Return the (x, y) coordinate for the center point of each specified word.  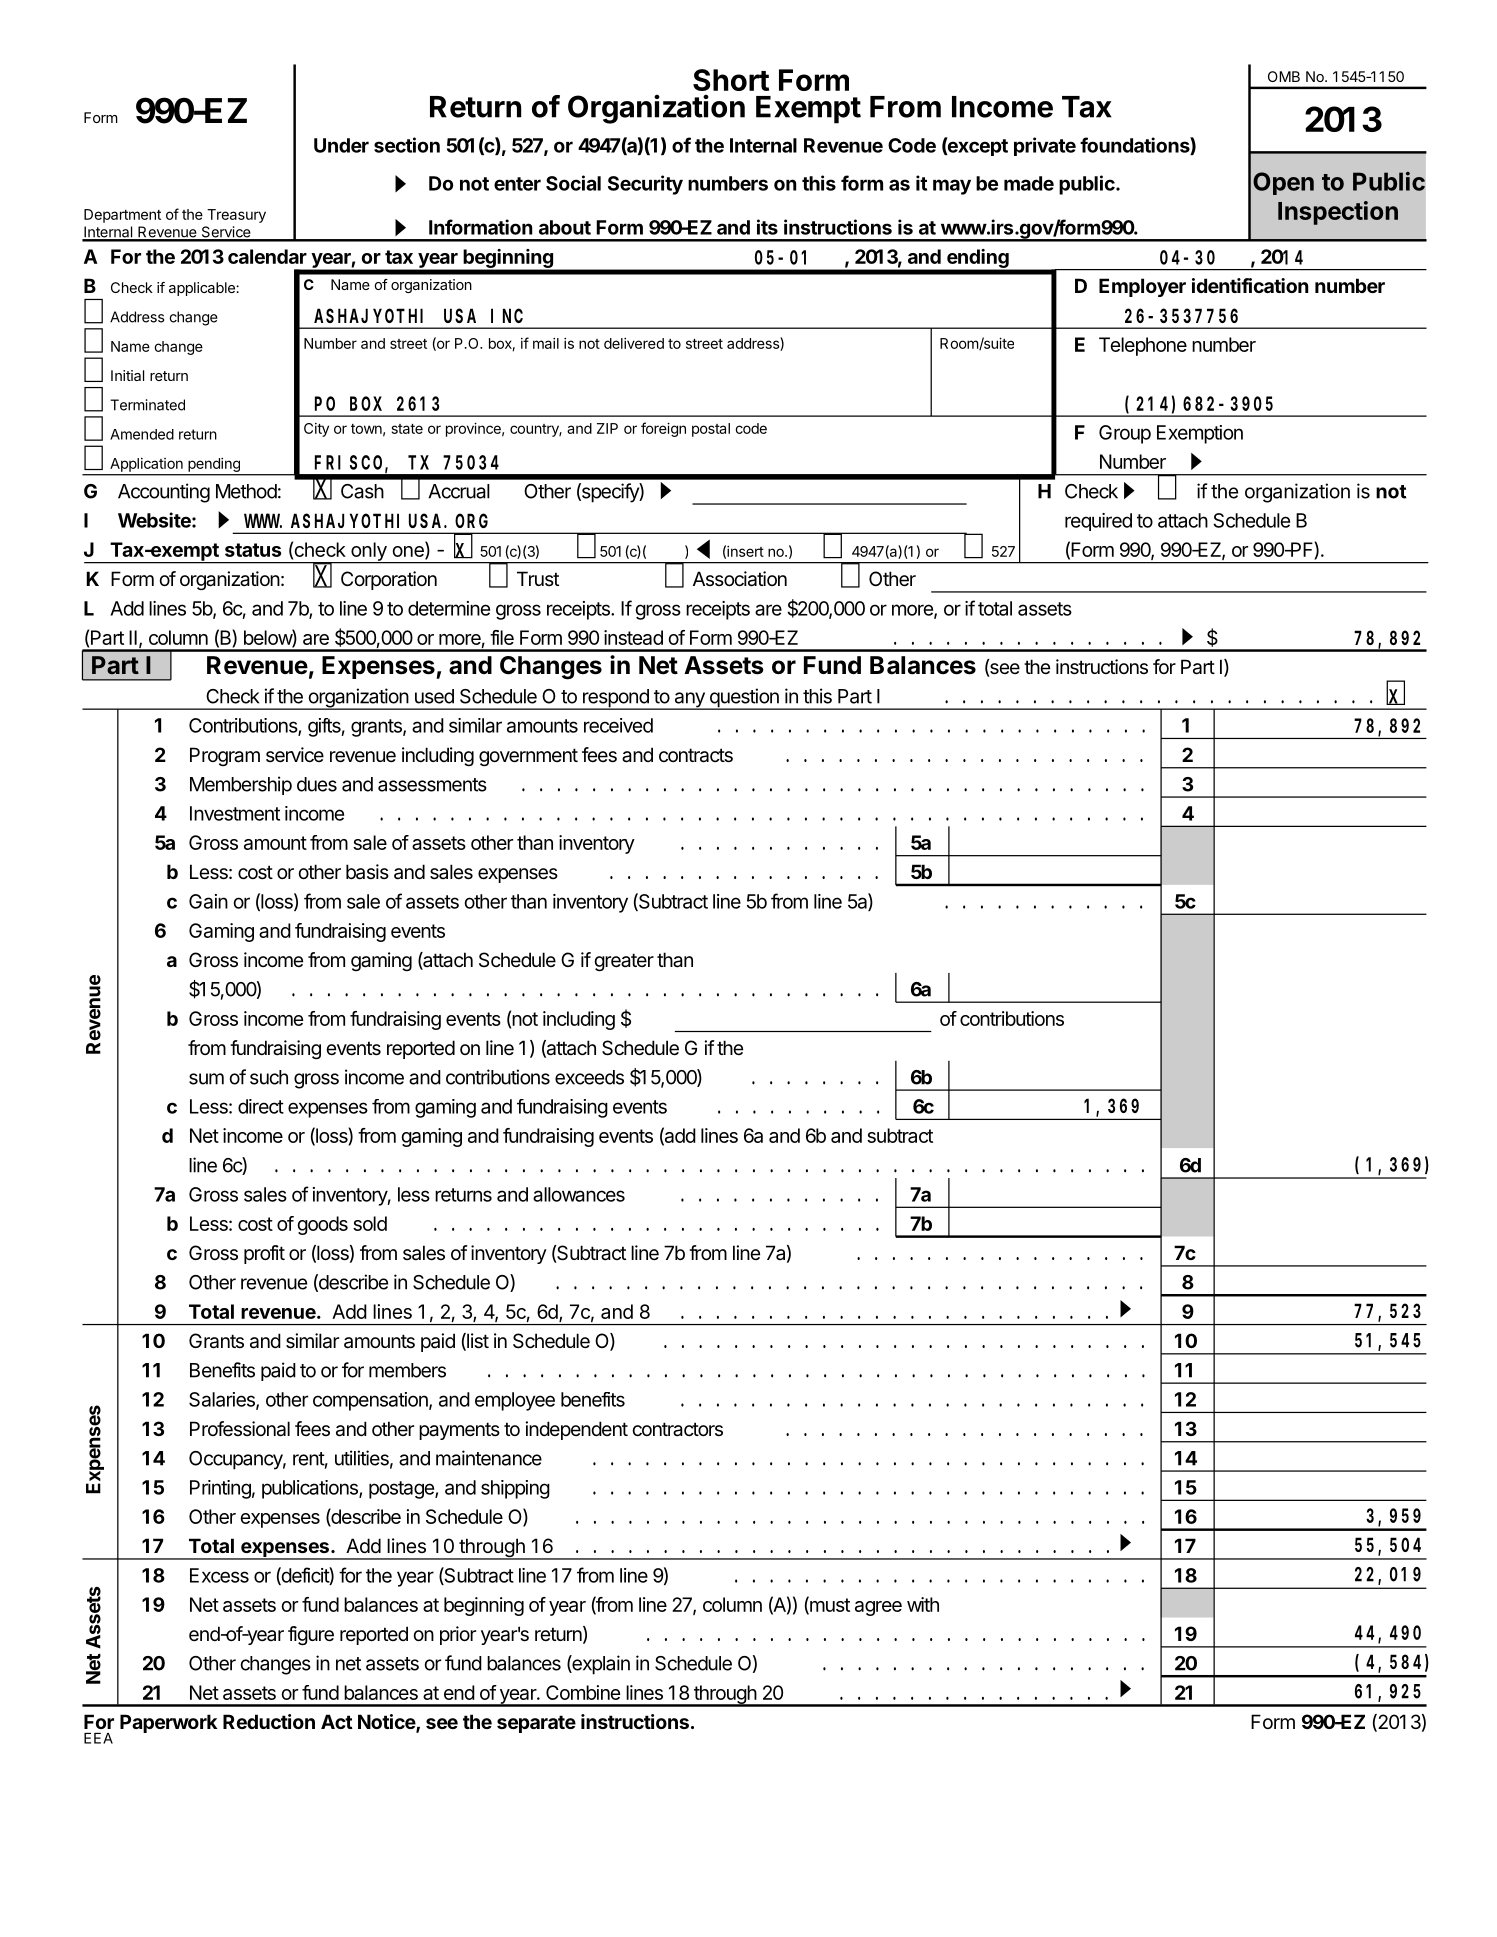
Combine (583, 1692)
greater (624, 962)
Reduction (269, 1721)
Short (731, 80)
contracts (696, 755)
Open (1283, 183)
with (923, 1604)
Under (341, 145)
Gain (208, 901)
